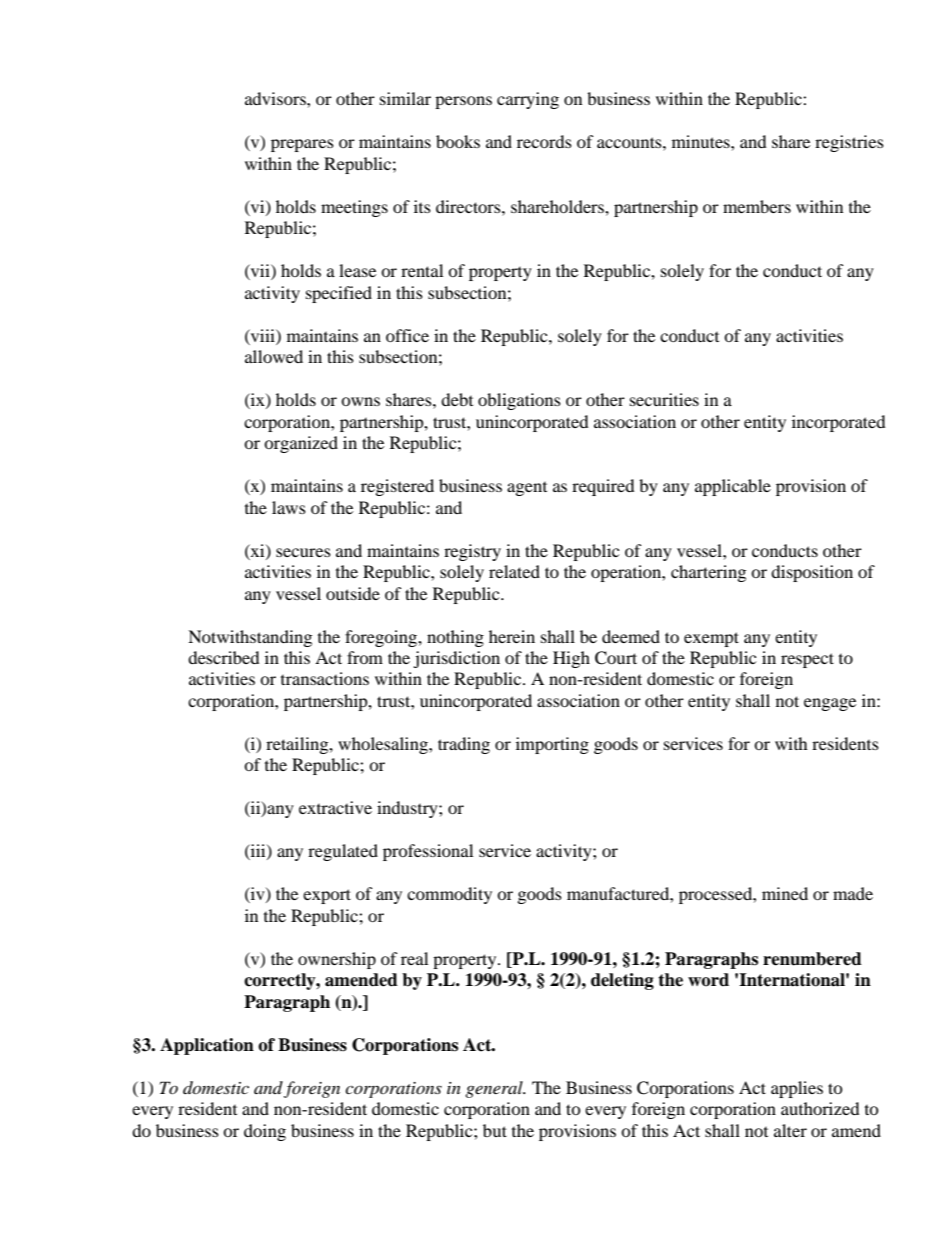 This document has width=952, height=1233. Describe the element at coordinates (812, 573) in the document. I see `disposition` at that location.
